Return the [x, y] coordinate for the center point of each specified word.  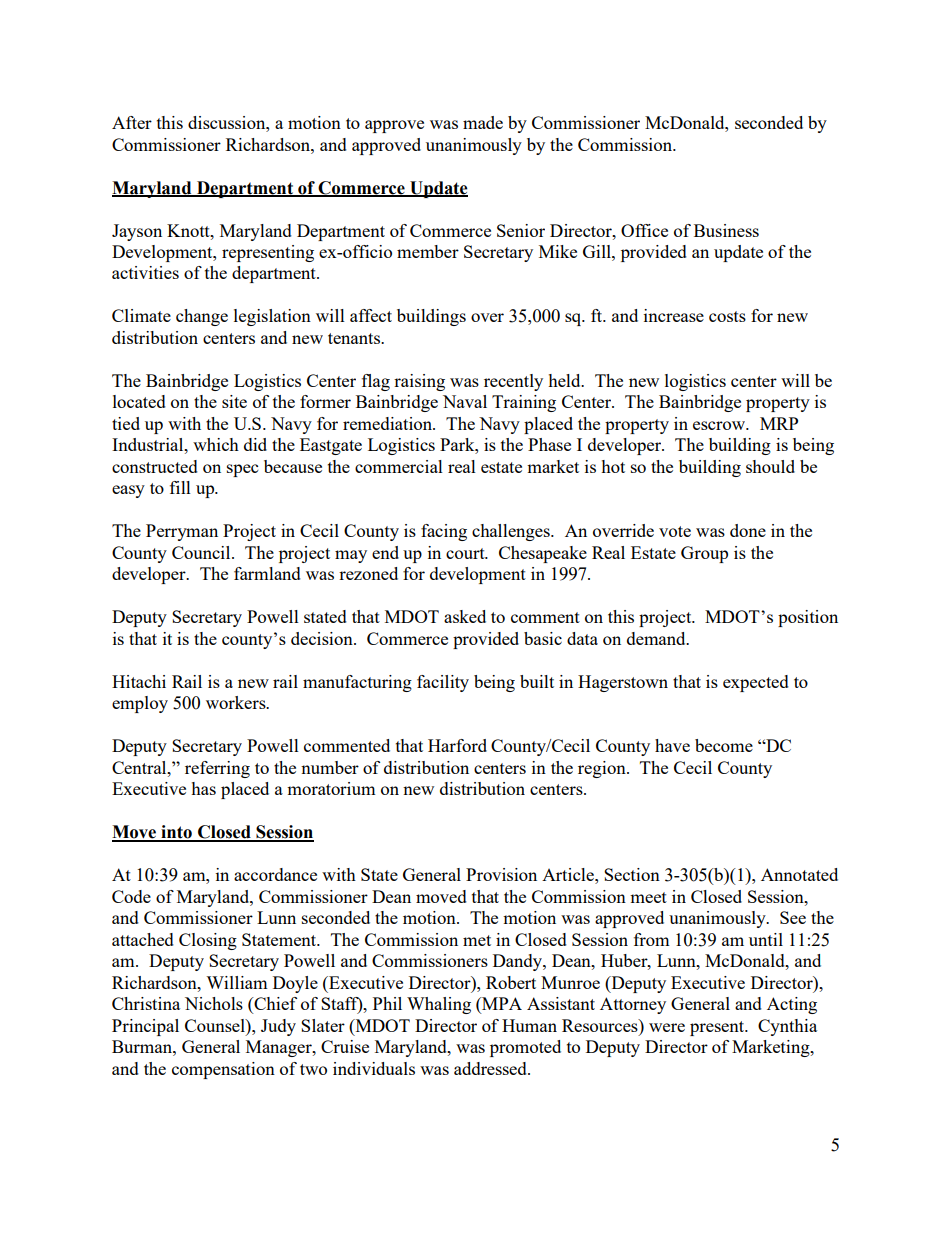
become [724, 745]
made [483, 122]
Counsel [216, 1025]
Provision [501, 874]
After [132, 122]
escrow [720, 425]
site [234, 401]
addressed [491, 1068]
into [176, 833]
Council [202, 552]
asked [465, 616]
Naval [465, 401]
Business [726, 230]
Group [704, 554]
